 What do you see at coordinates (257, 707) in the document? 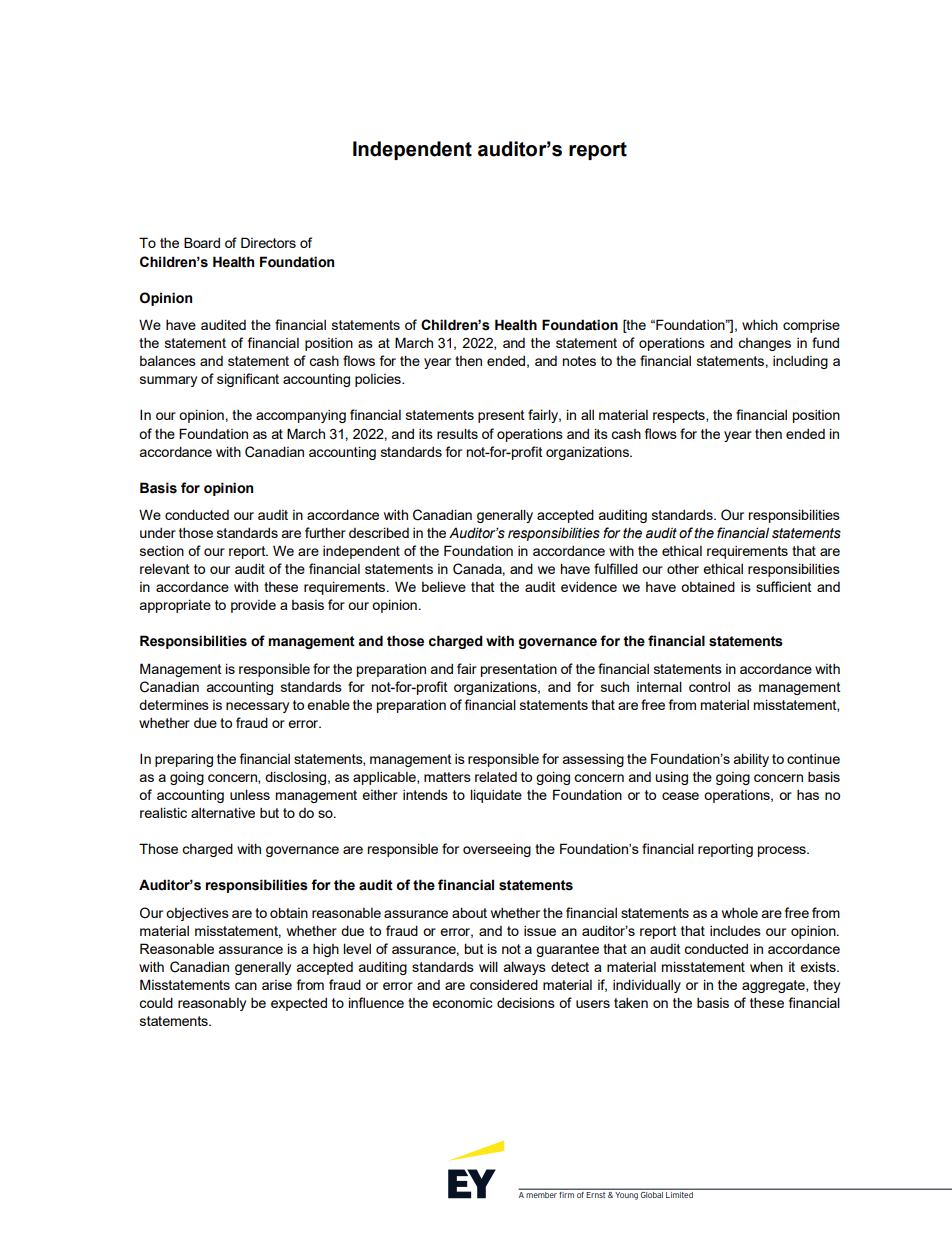
I see `necessary` at bounding box center [257, 707].
